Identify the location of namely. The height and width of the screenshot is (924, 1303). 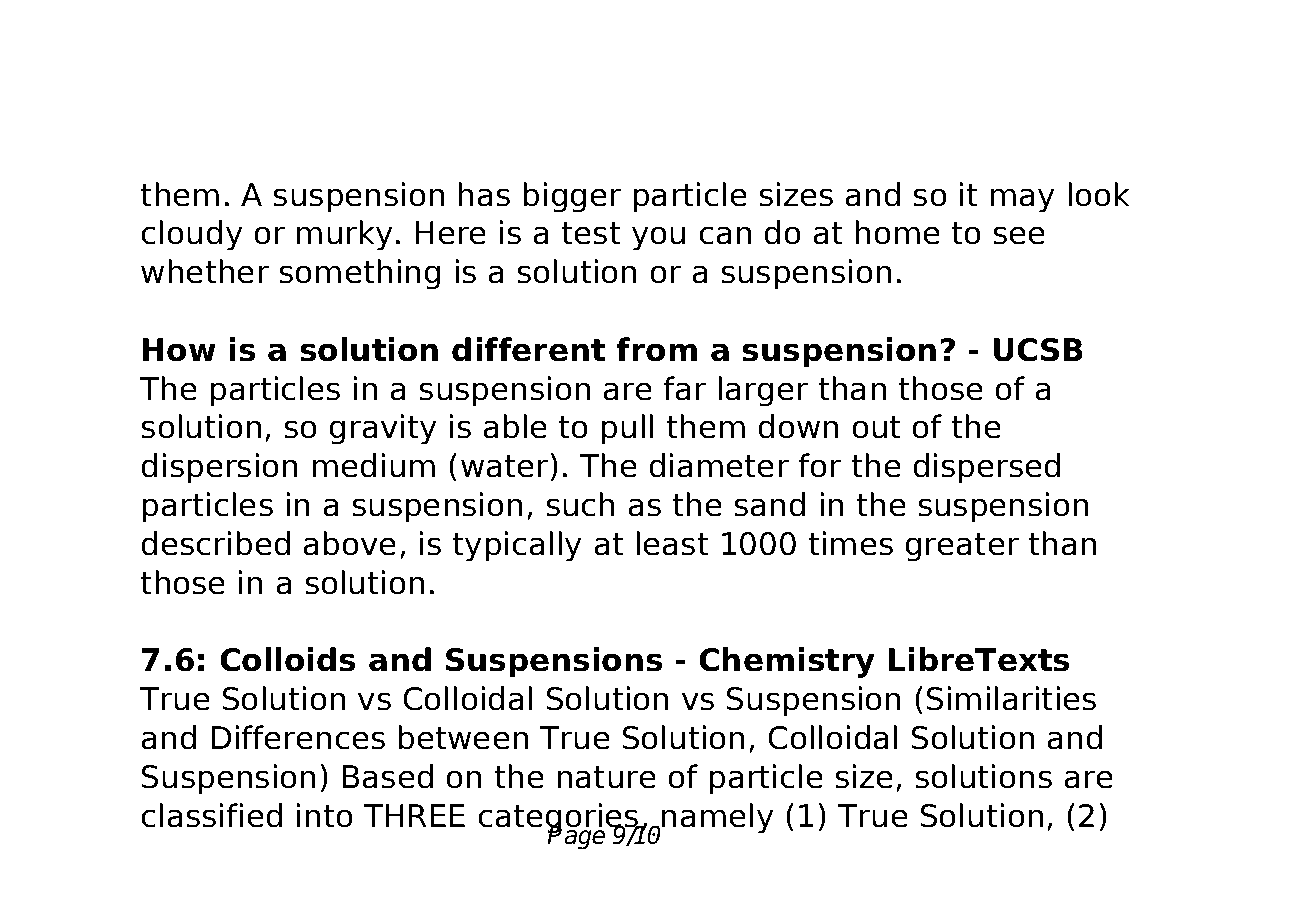
(717, 818).
